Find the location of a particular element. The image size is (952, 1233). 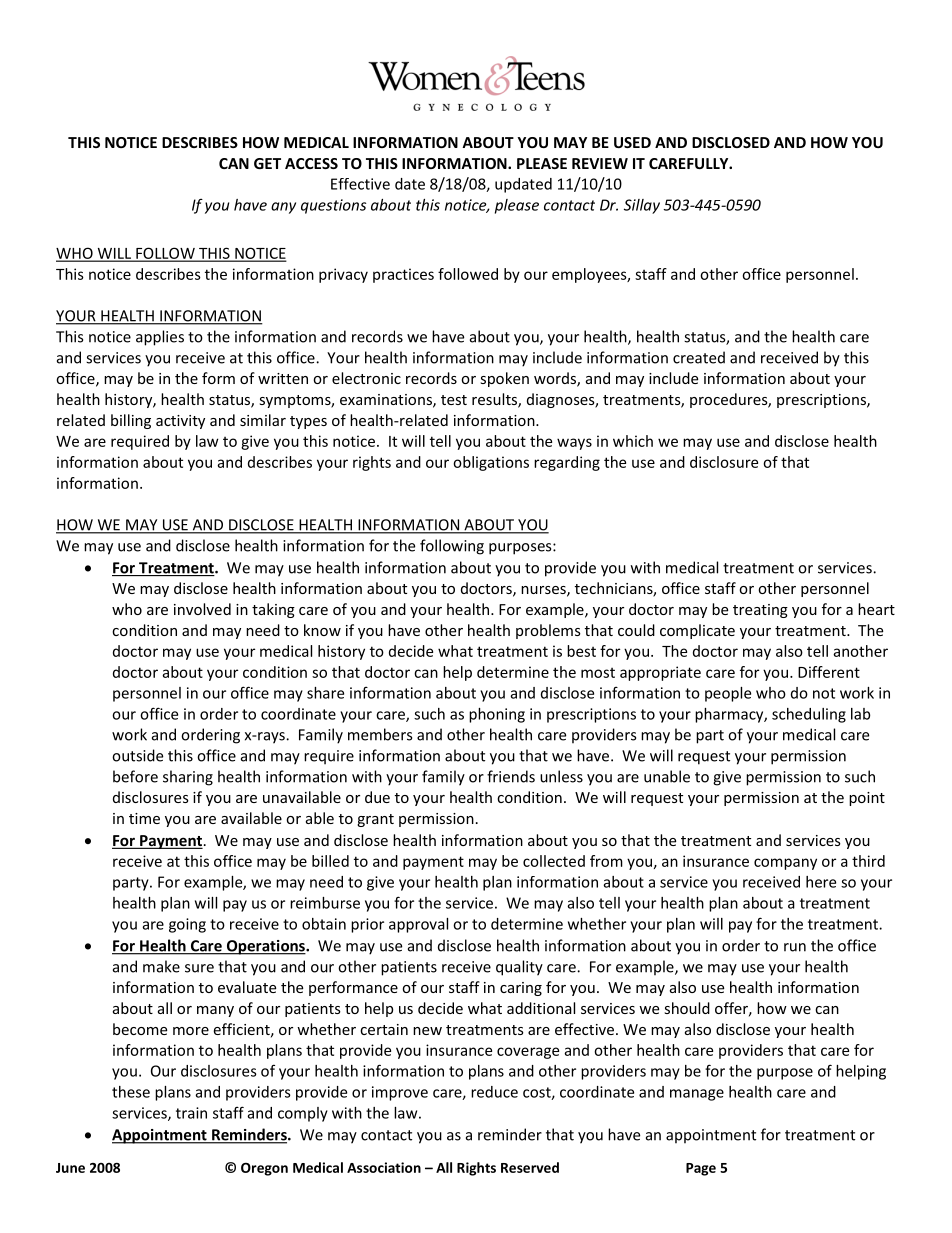

train is located at coordinates (191, 1113).
